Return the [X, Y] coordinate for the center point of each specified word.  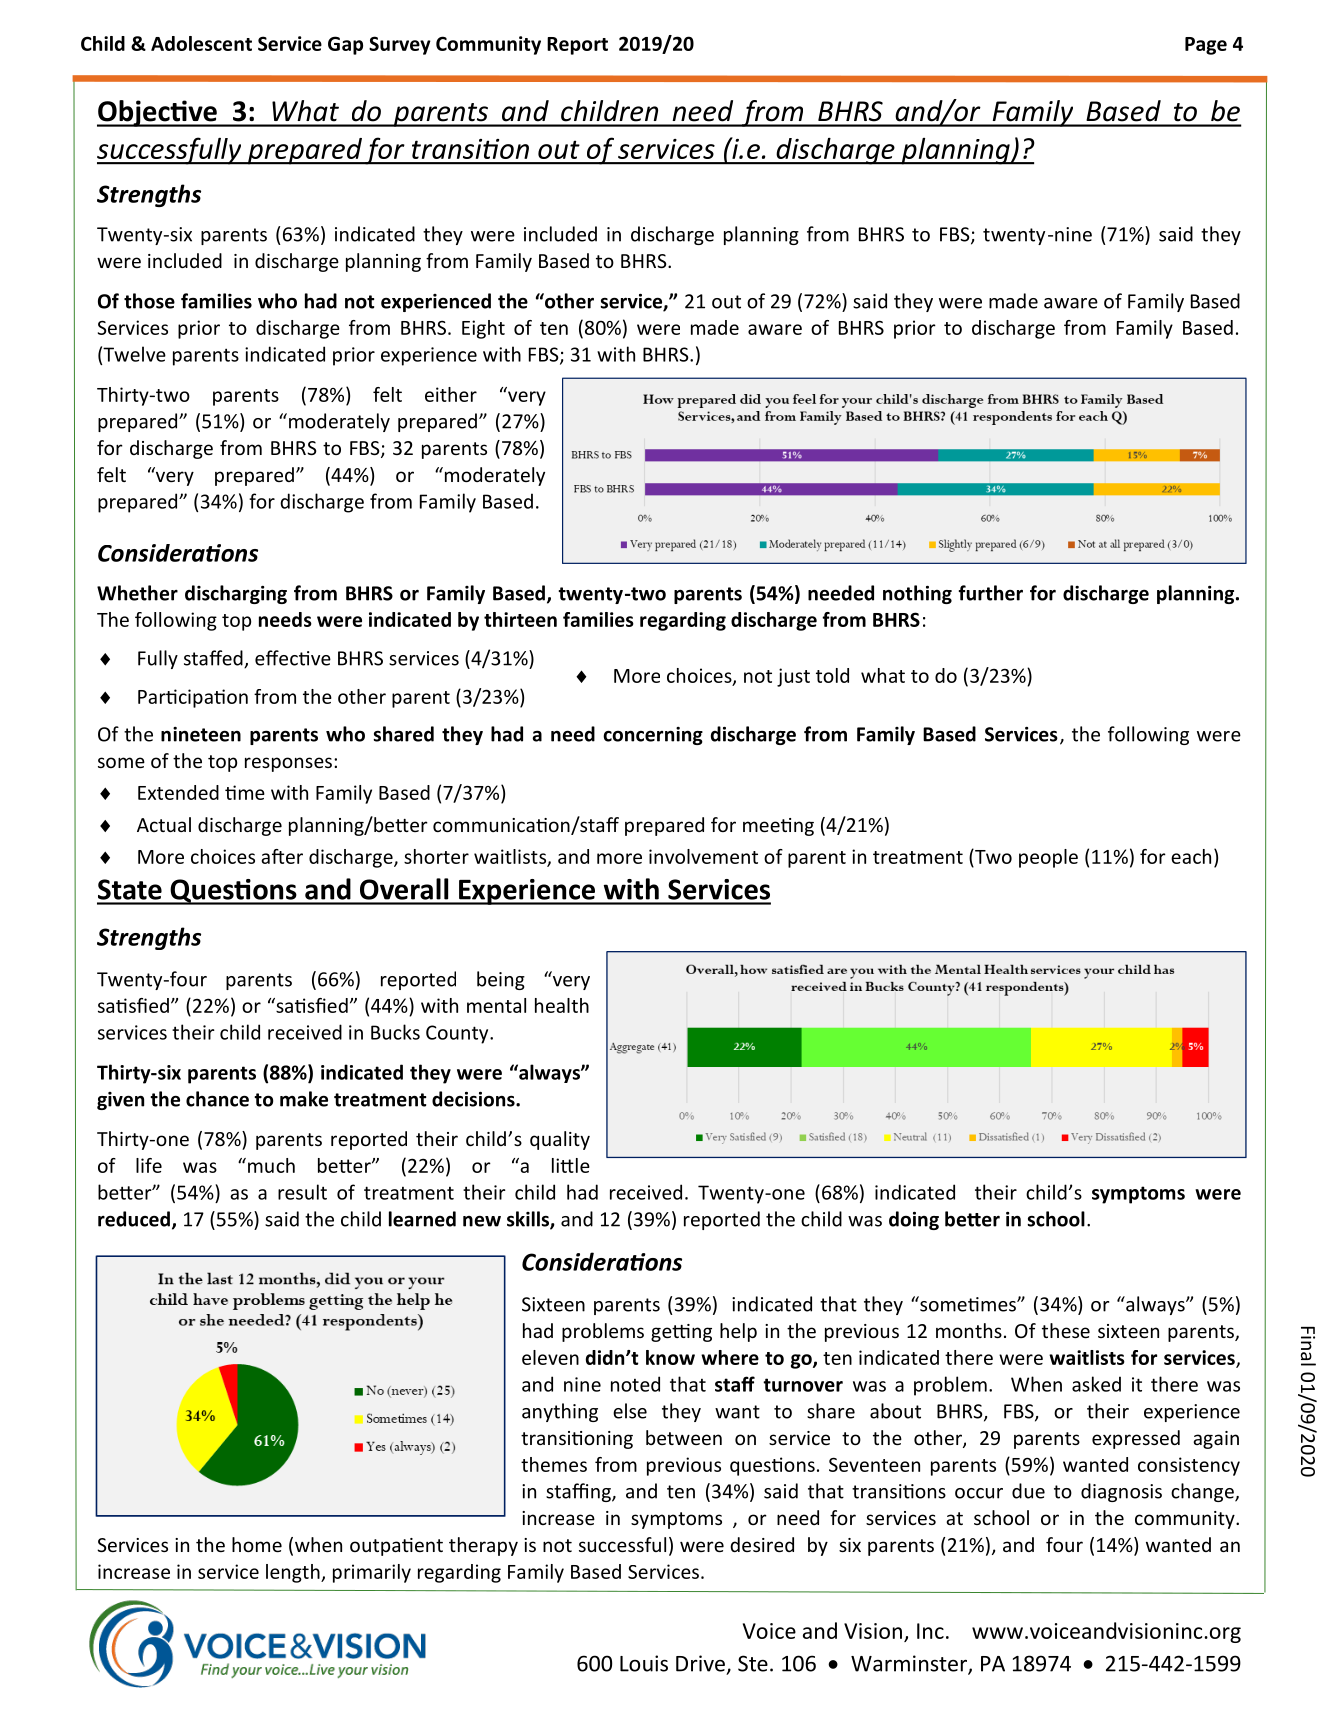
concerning [653, 736]
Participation [193, 698]
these [1066, 1330]
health [562, 1005]
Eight [483, 329]
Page [1206, 46]
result [302, 1192]
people [1048, 858]
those [149, 301]
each [1191, 856]
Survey [400, 45]
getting [681, 1333]
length [294, 1573]
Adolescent [201, 43]
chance [217, 1099]
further [990, 593]
